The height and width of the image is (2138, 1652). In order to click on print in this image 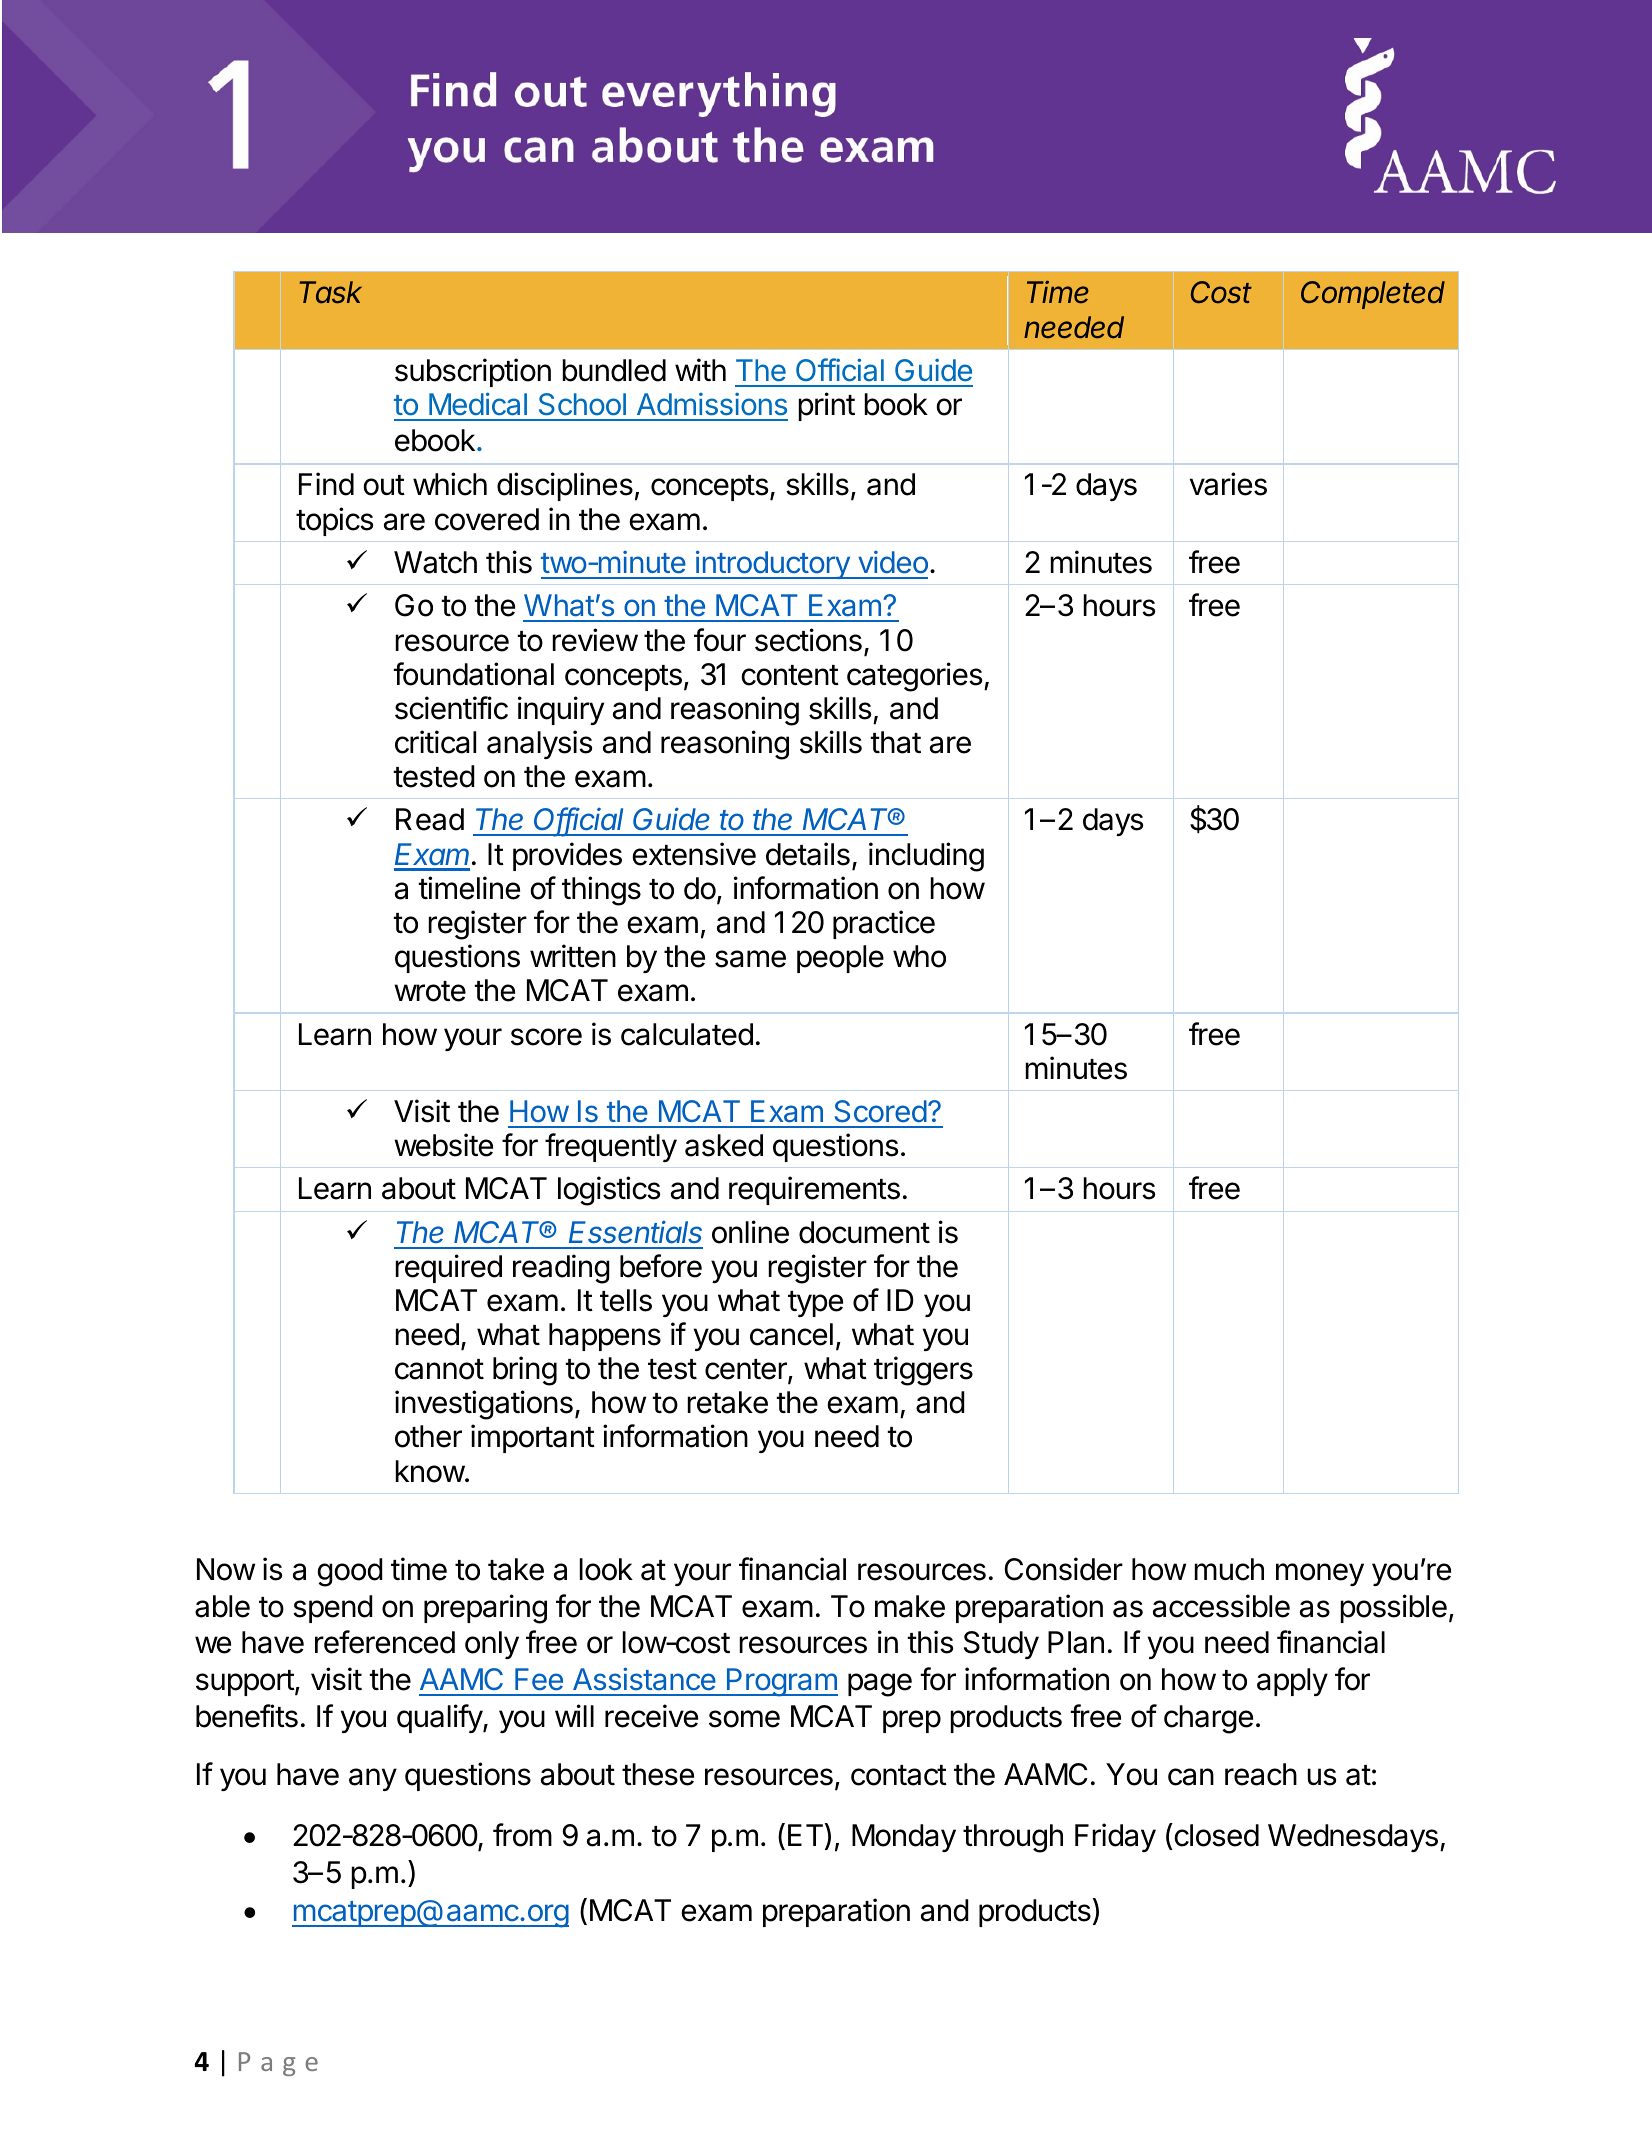, I will do `click(826, 406)`.
